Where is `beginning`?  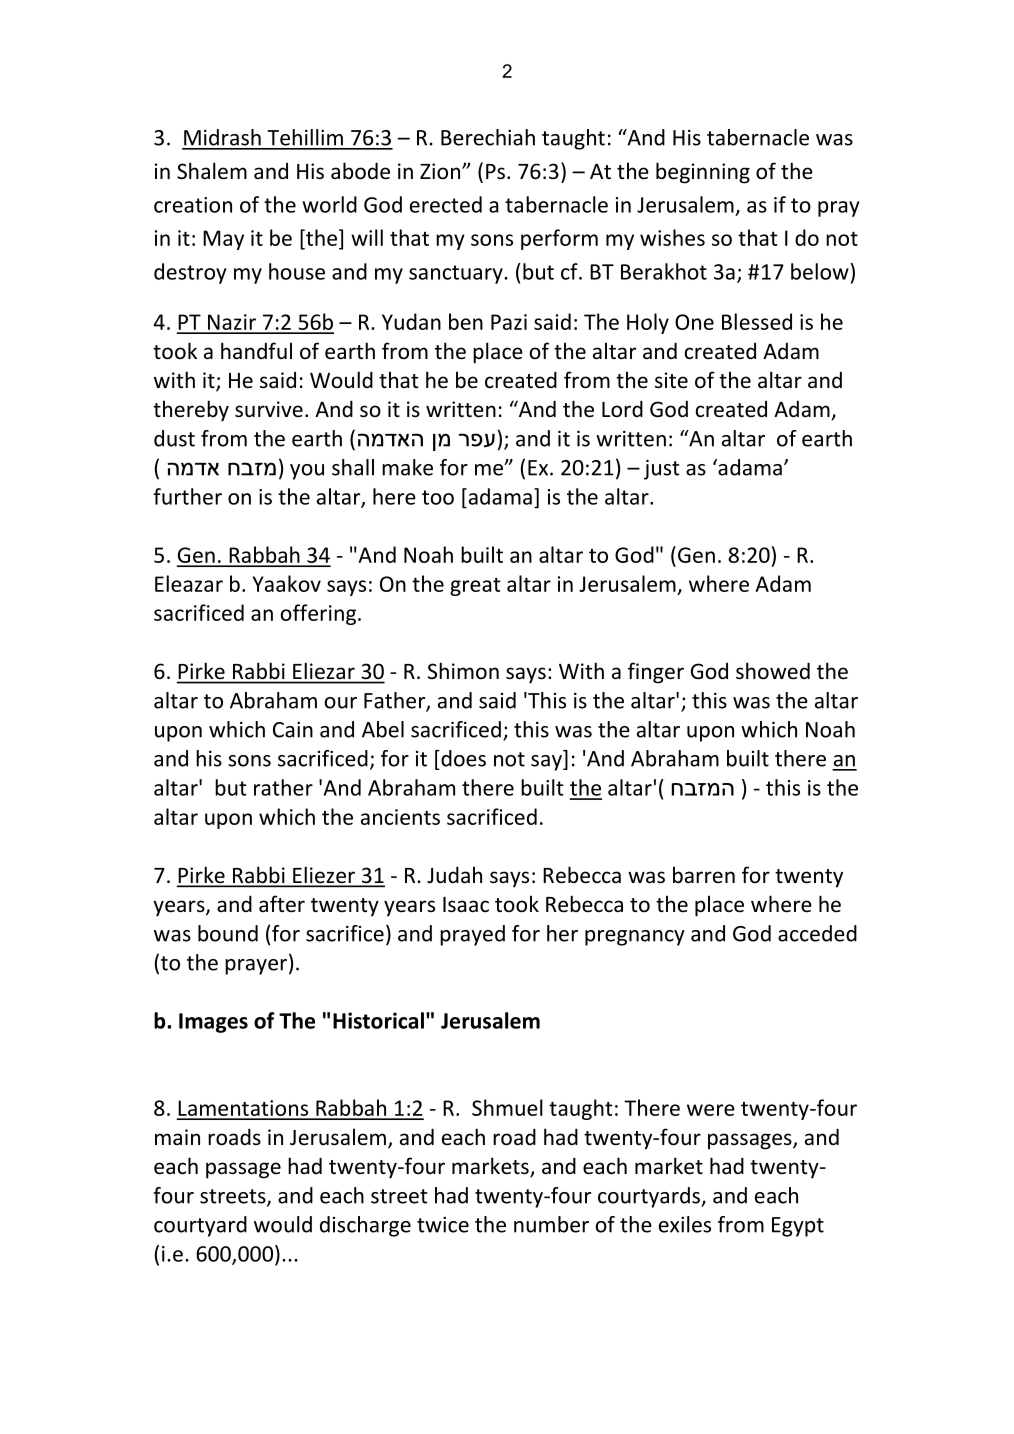
beginning is located at coordinates (703, 173).
